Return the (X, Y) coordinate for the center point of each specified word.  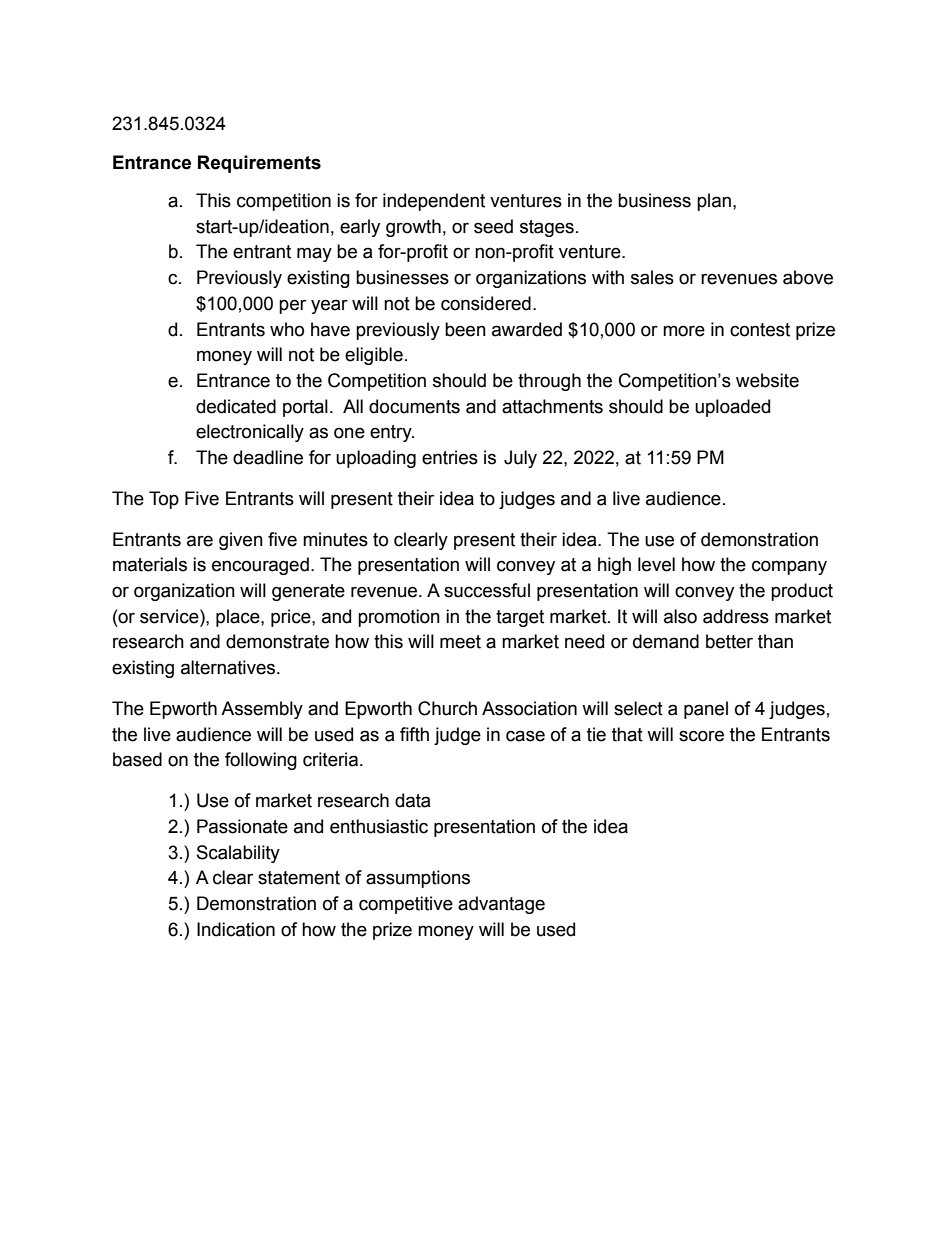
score (701, 736)
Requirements (259, 164)
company (789, 567)
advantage (501, 905)
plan (714, 202)
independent (434, 202)
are (200, 541)
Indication (236, 929)
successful (487, 590)
